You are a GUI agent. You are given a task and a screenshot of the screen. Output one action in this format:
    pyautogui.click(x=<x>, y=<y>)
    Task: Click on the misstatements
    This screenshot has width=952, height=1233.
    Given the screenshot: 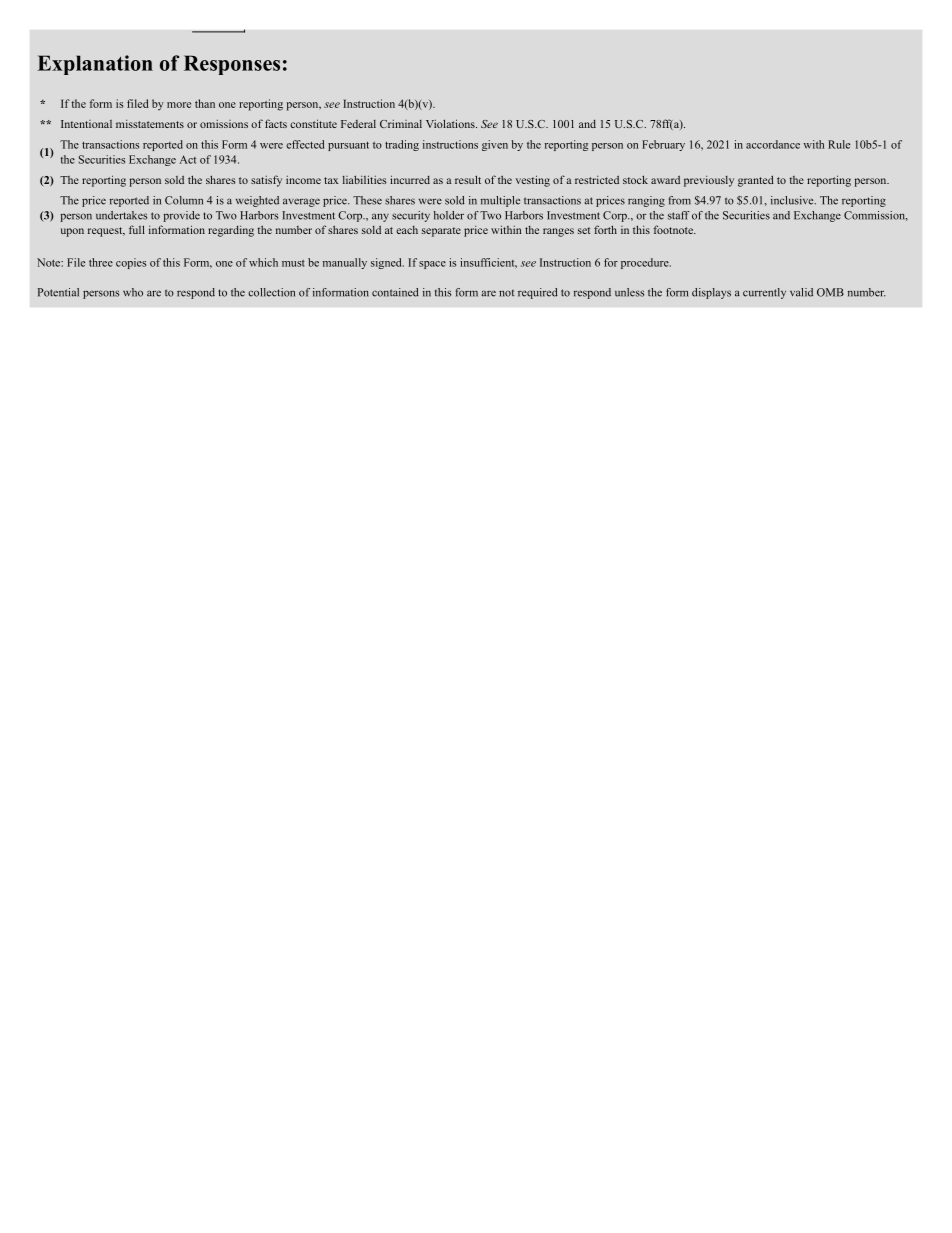 What is the action you would take?
    pyautogui.click(x=150, y=124)
